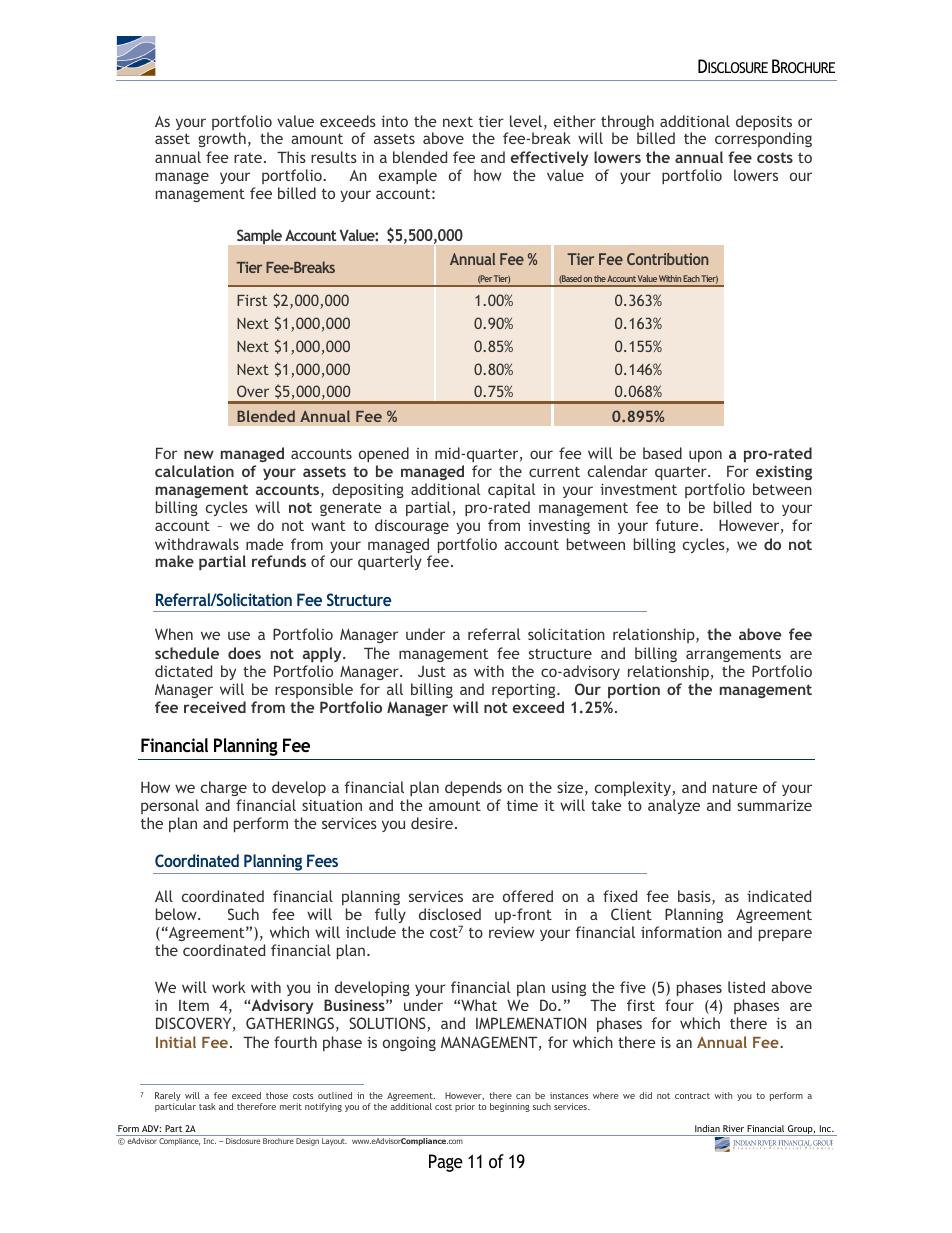  I want to click on basis, so click(695, 897).
